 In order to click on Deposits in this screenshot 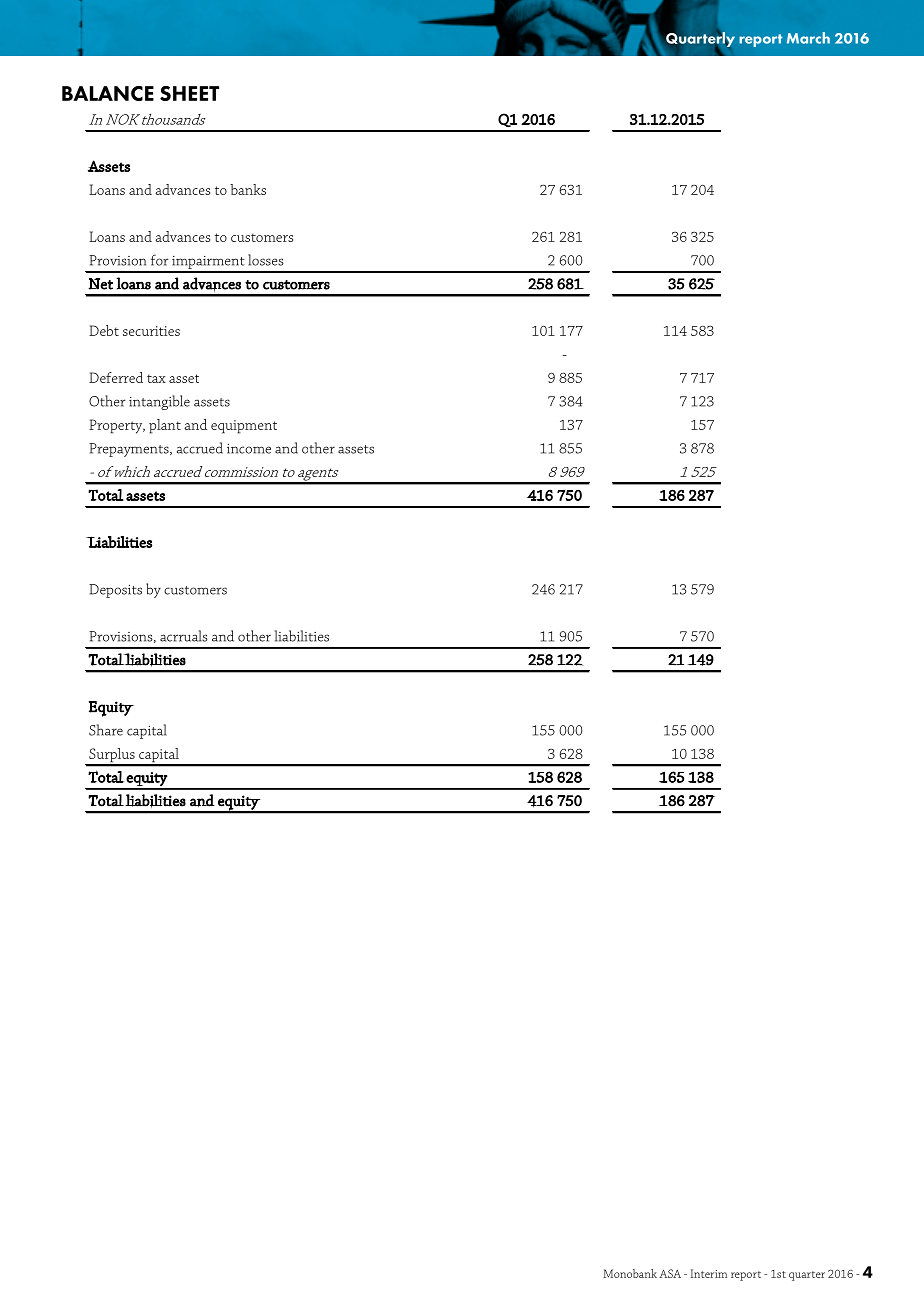, I will do `click(115, 591)`.
